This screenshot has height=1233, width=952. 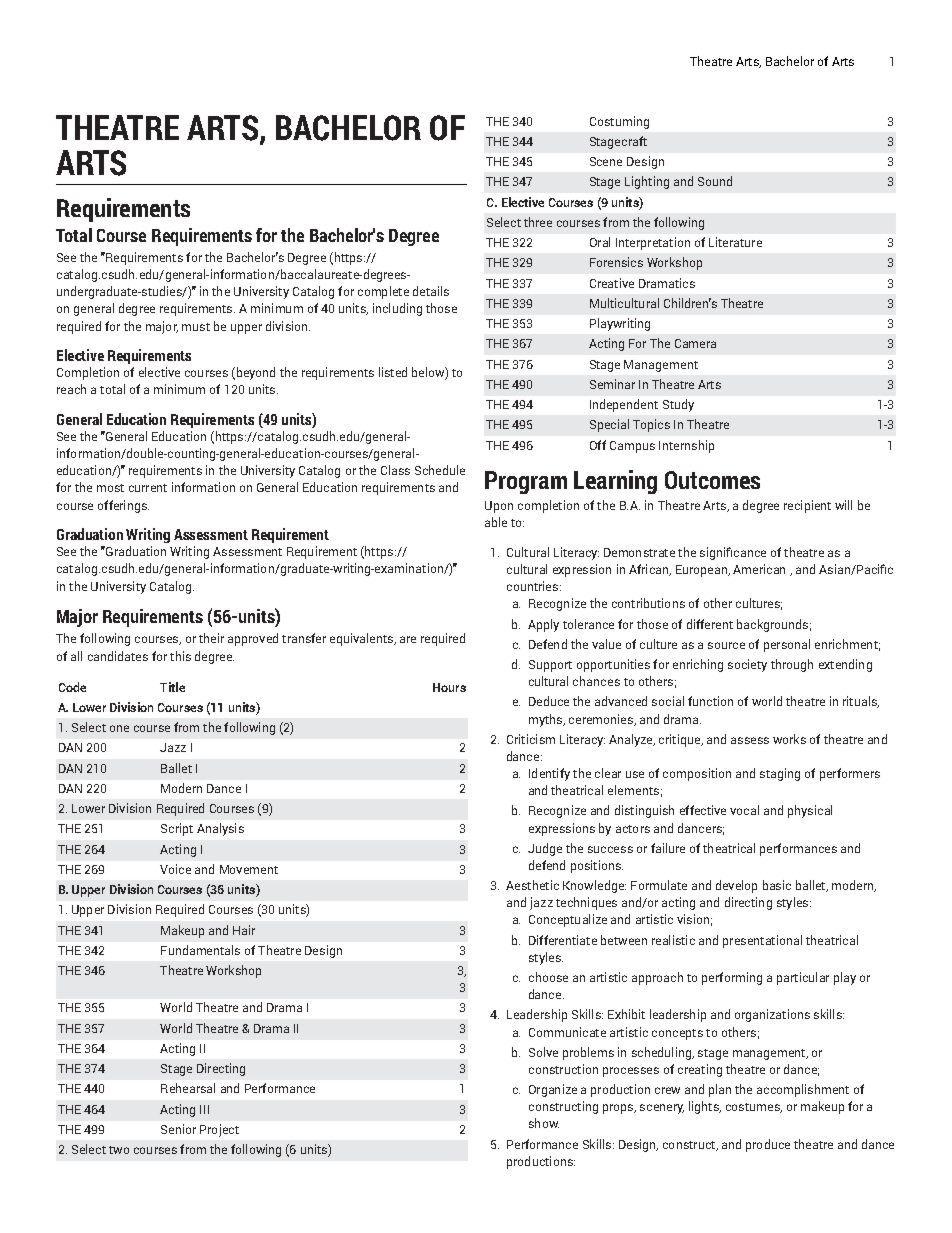 I want to click on Study, so click(x=678, y=405).
